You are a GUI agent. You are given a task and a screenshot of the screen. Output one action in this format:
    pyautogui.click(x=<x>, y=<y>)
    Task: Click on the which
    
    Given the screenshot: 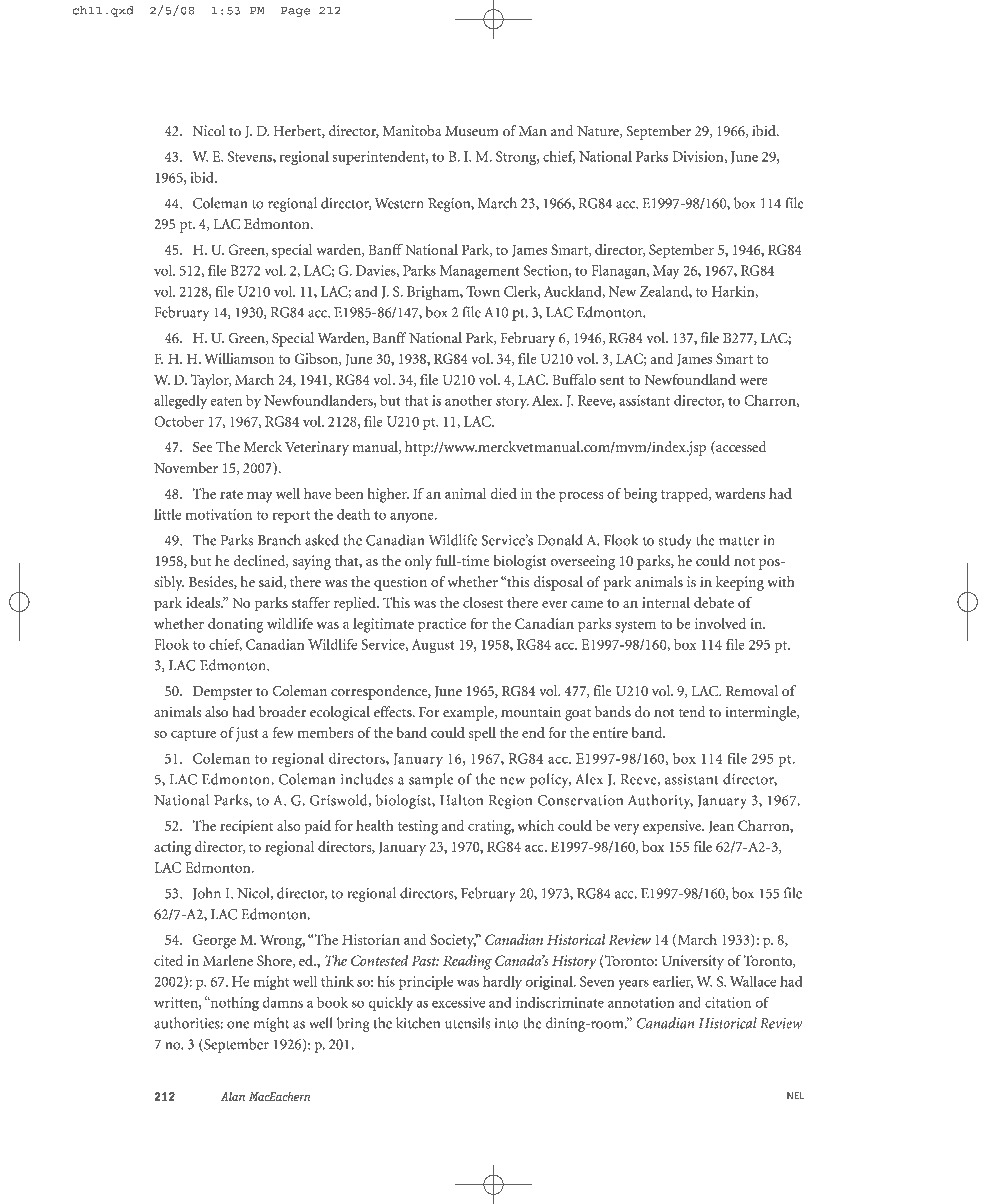 What is the action you would take?
    pyautogui.click(x=536, y=825)
